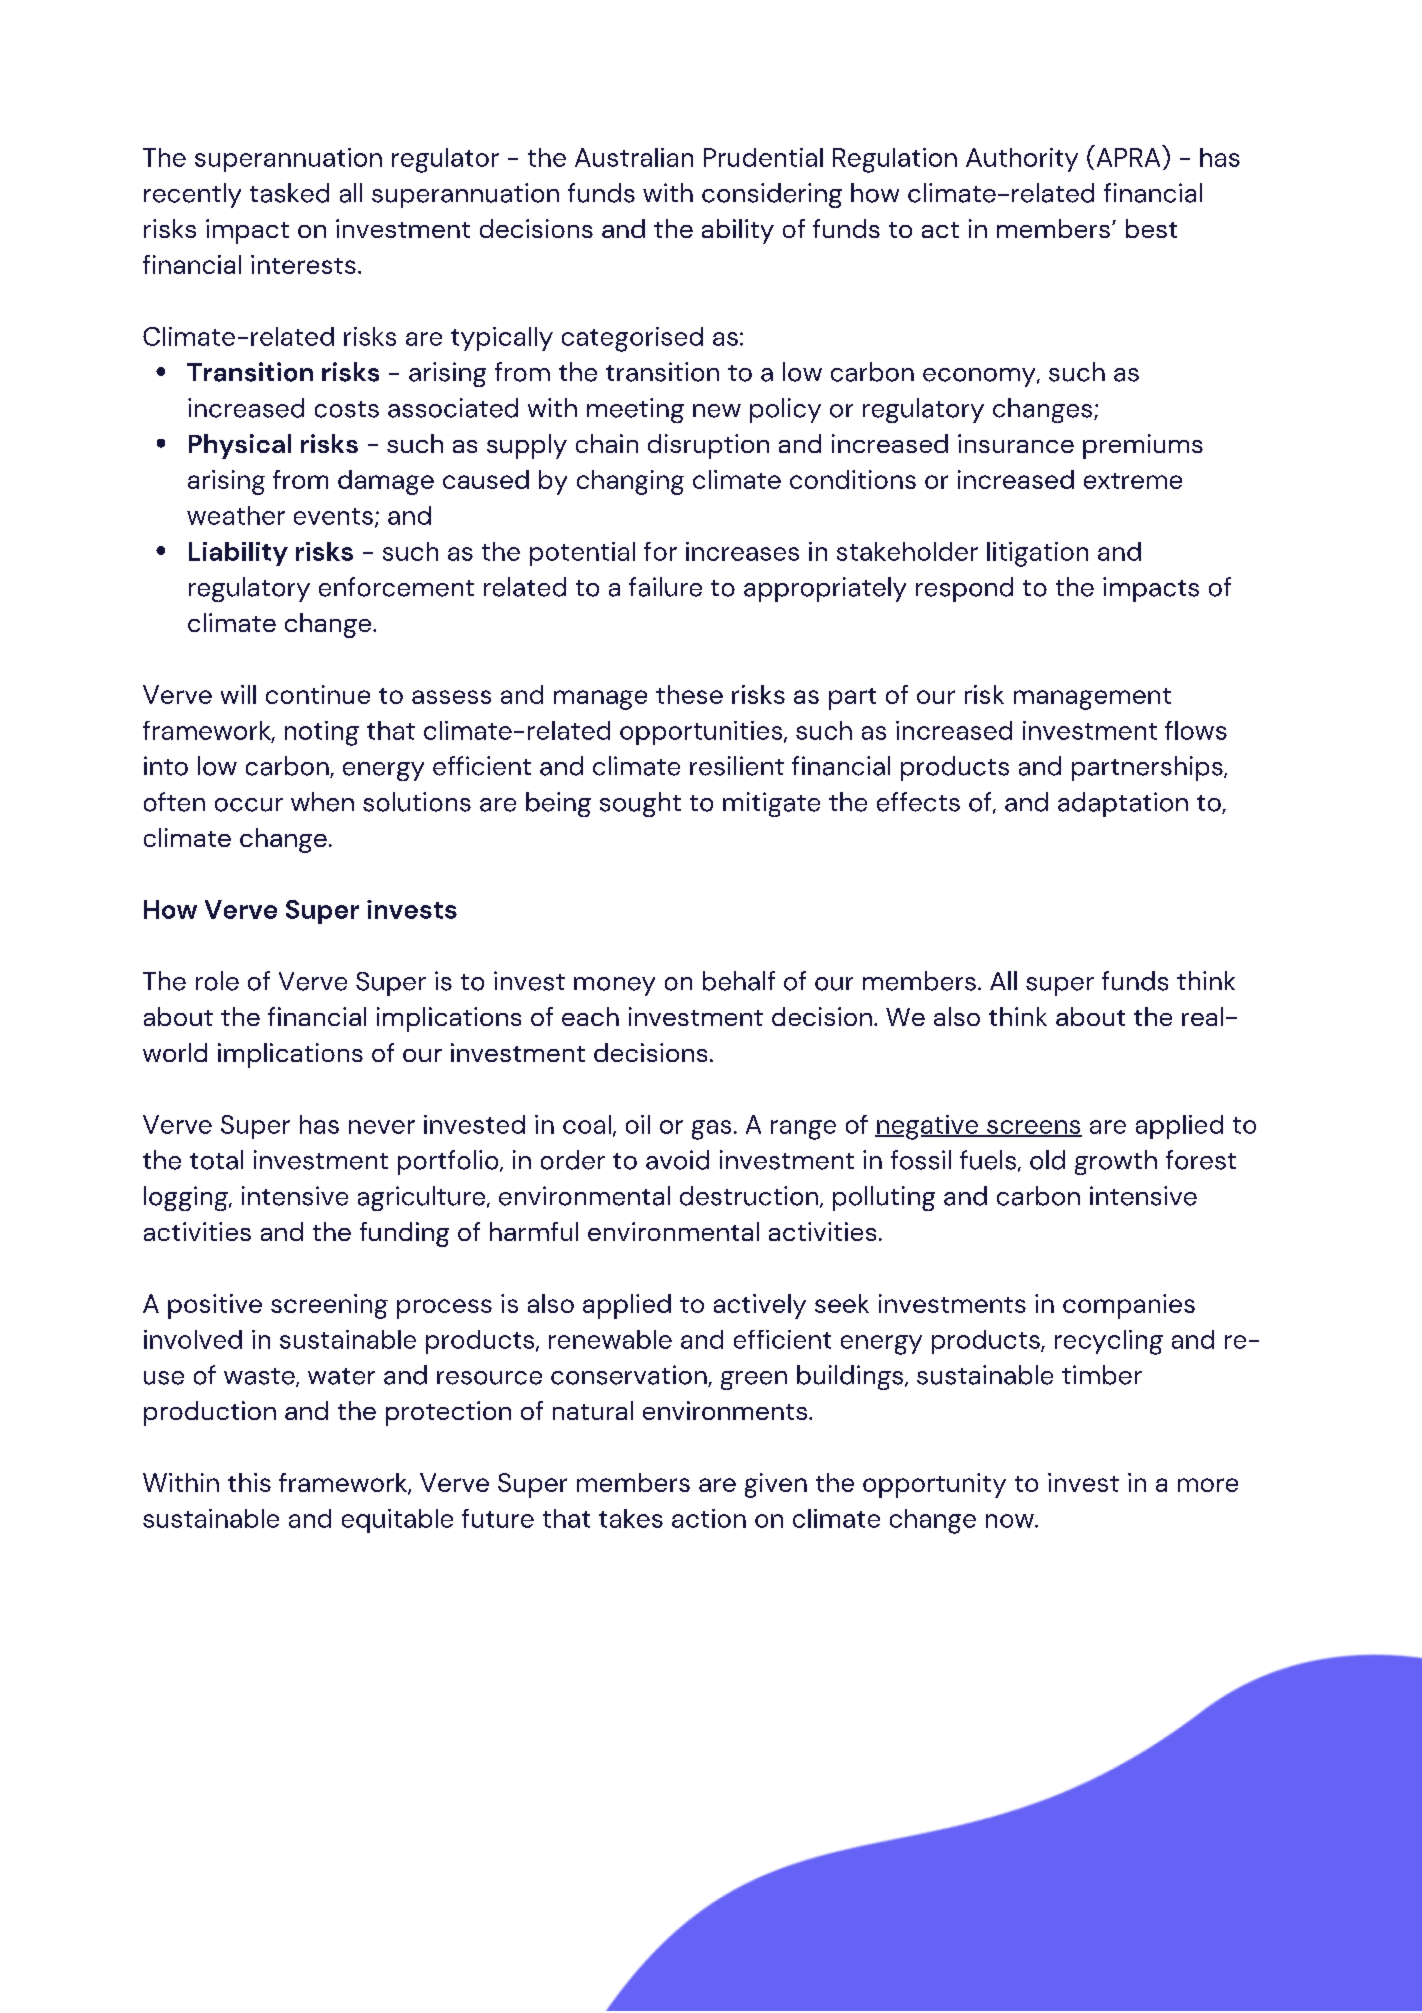 Image resolution: width=1422 pixels, height=2013 pixels. Describe the element at coordinates (1196, 730) in the image. I see `flows` at that location.
